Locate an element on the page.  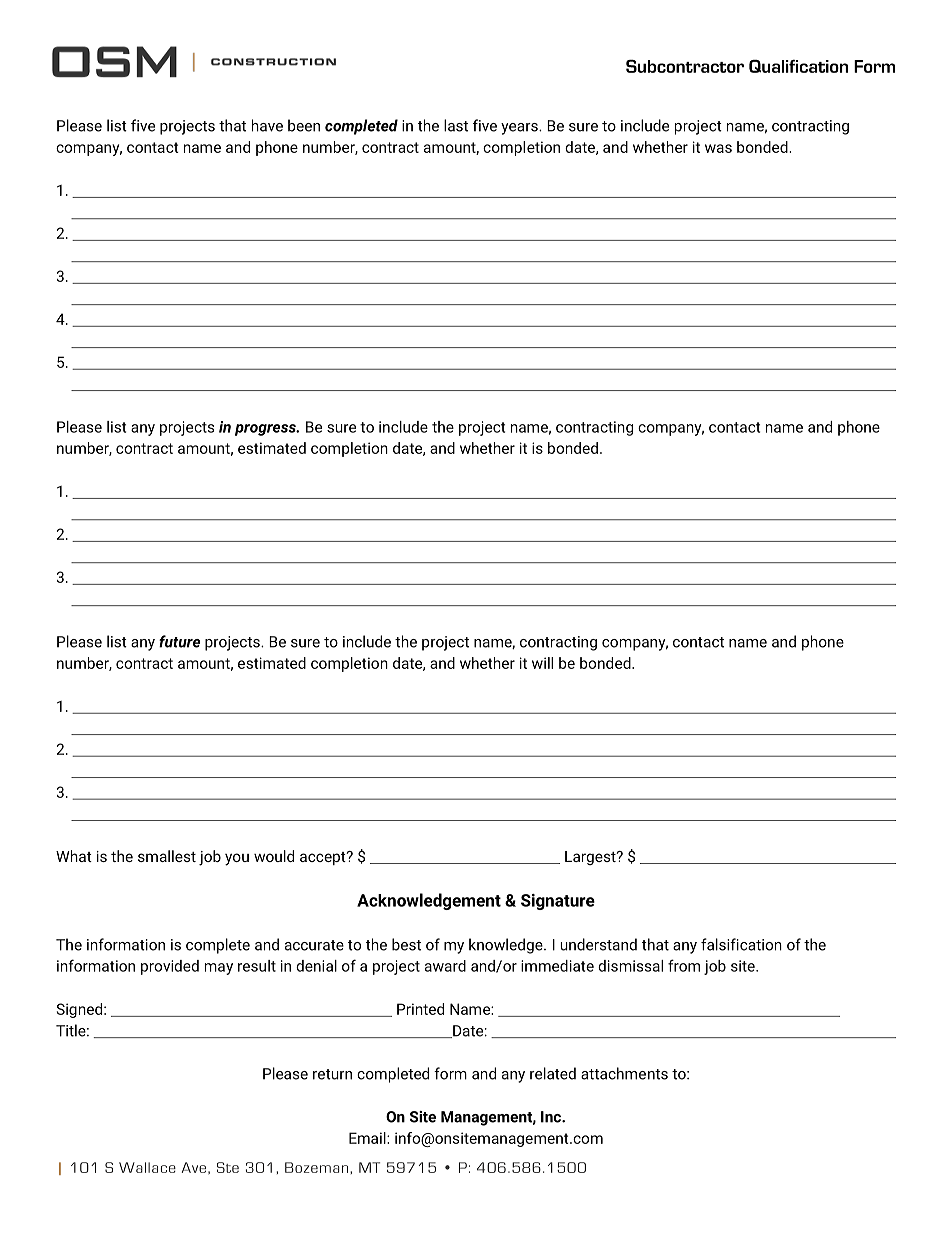
understand is located at coordinates (598, 944).
